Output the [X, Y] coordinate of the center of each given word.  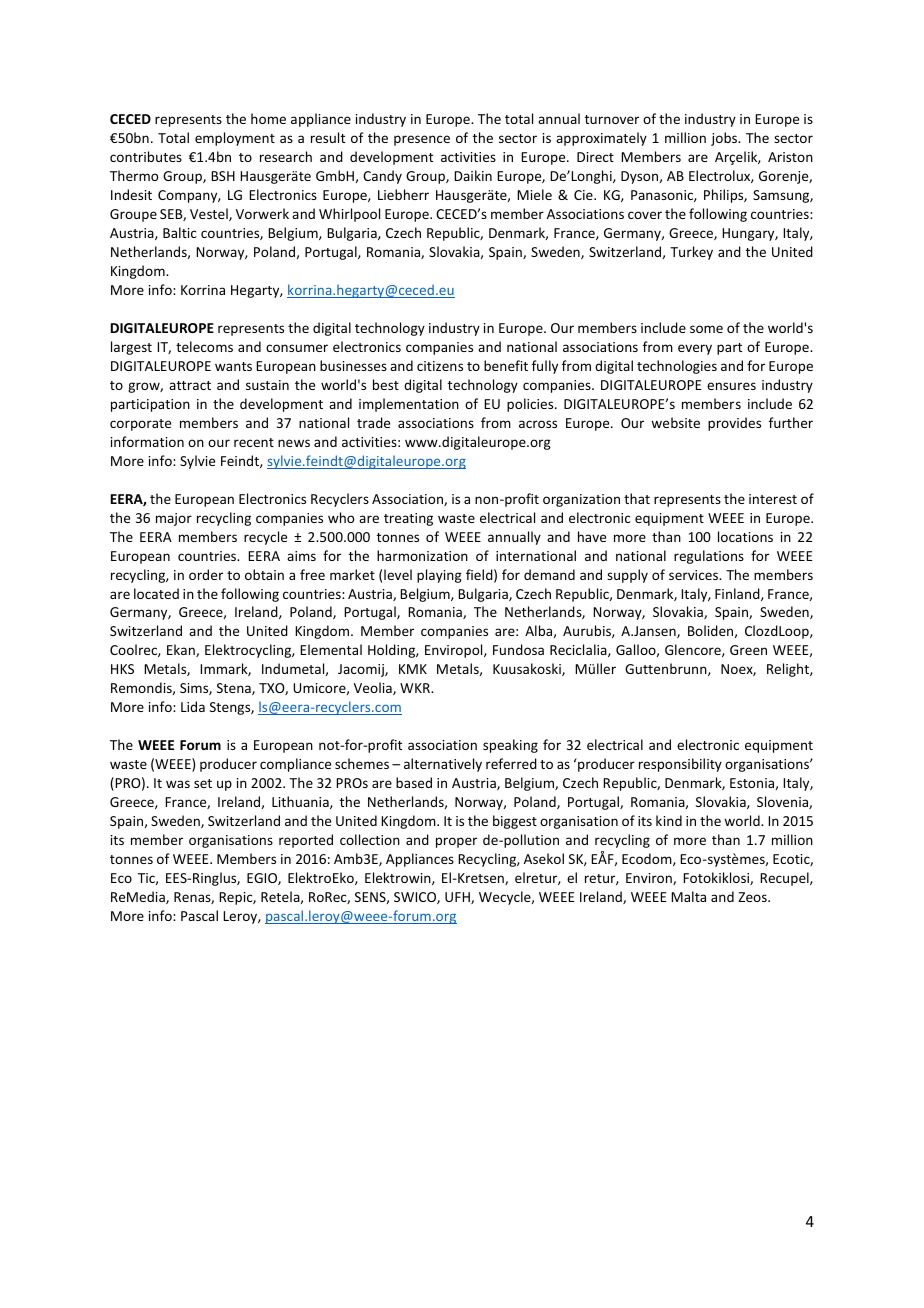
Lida [193, 706]
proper [456, 842]
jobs [725, 139]
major [174, 519]
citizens [440, 366]
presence [422, 140]
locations [745, 536]
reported [306, 841]
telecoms [204, 346]
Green [748, 650]
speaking [510, 746]
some [706, 329]
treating [408, 519]
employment [235, 139]
